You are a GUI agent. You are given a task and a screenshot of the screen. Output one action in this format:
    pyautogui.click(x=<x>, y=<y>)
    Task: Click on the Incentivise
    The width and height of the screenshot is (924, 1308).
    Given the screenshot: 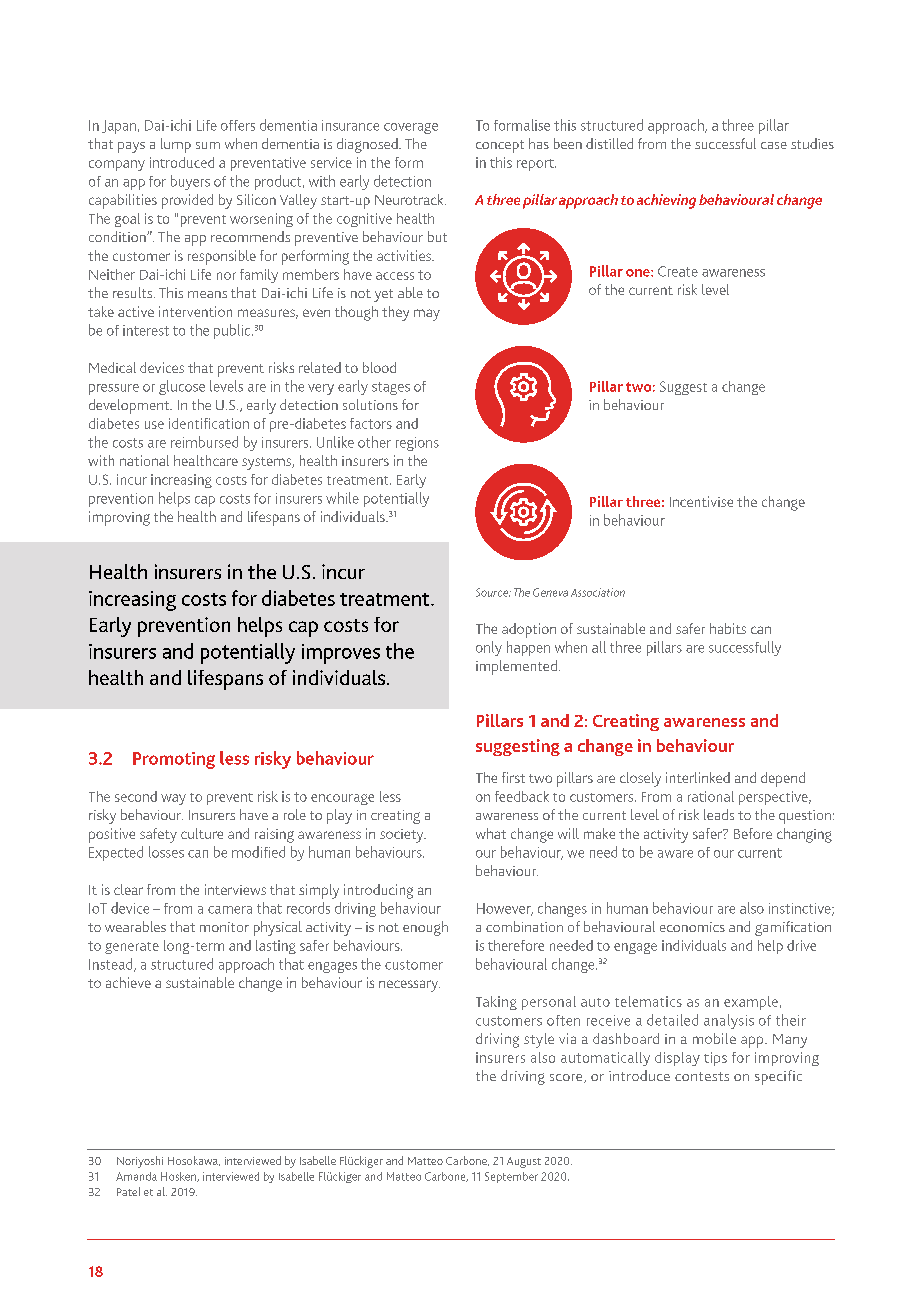 What is the action you would take?
    pyautogui.click(x=701, y=501)
